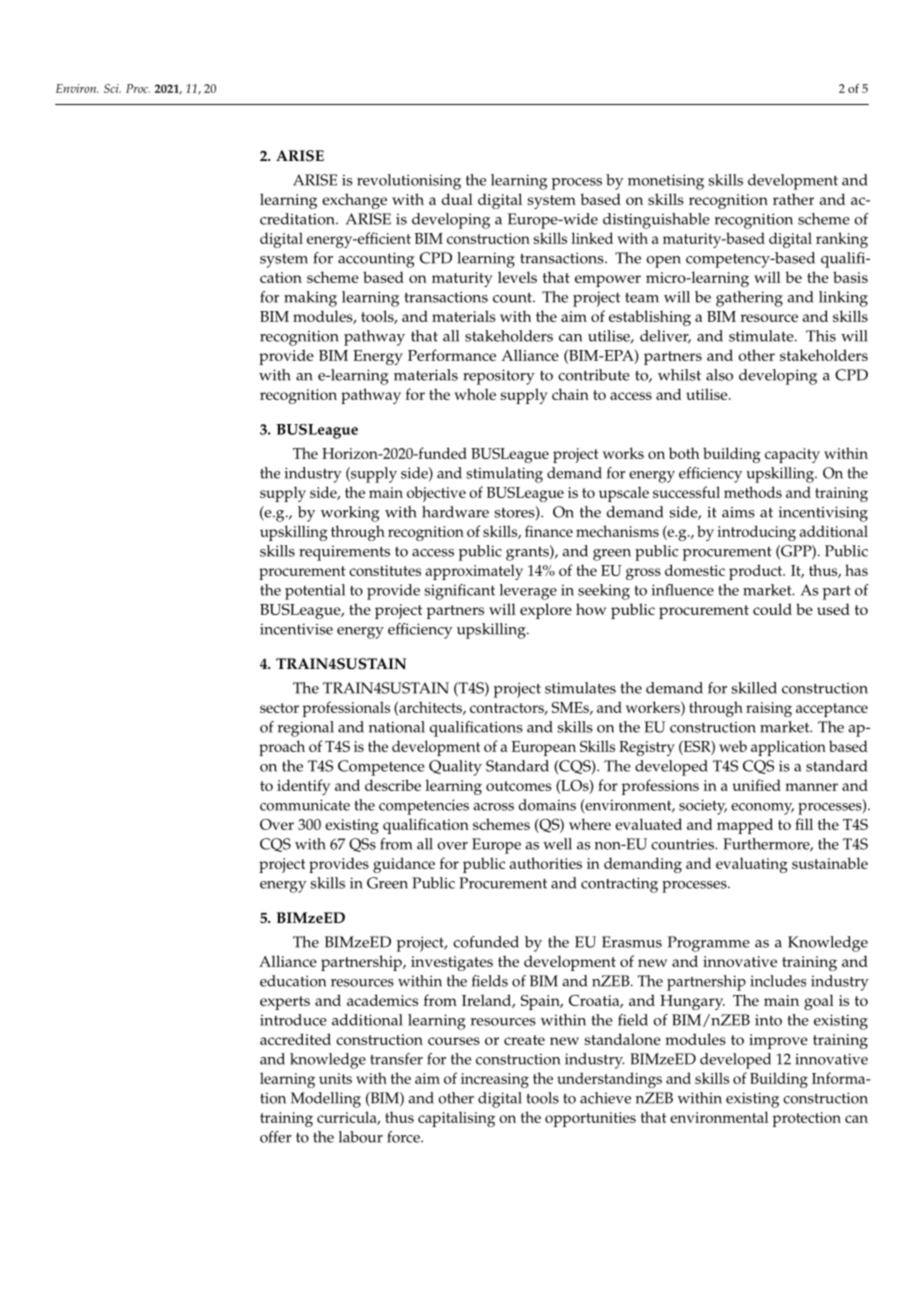  I want to click on could, so click(772, 609).
